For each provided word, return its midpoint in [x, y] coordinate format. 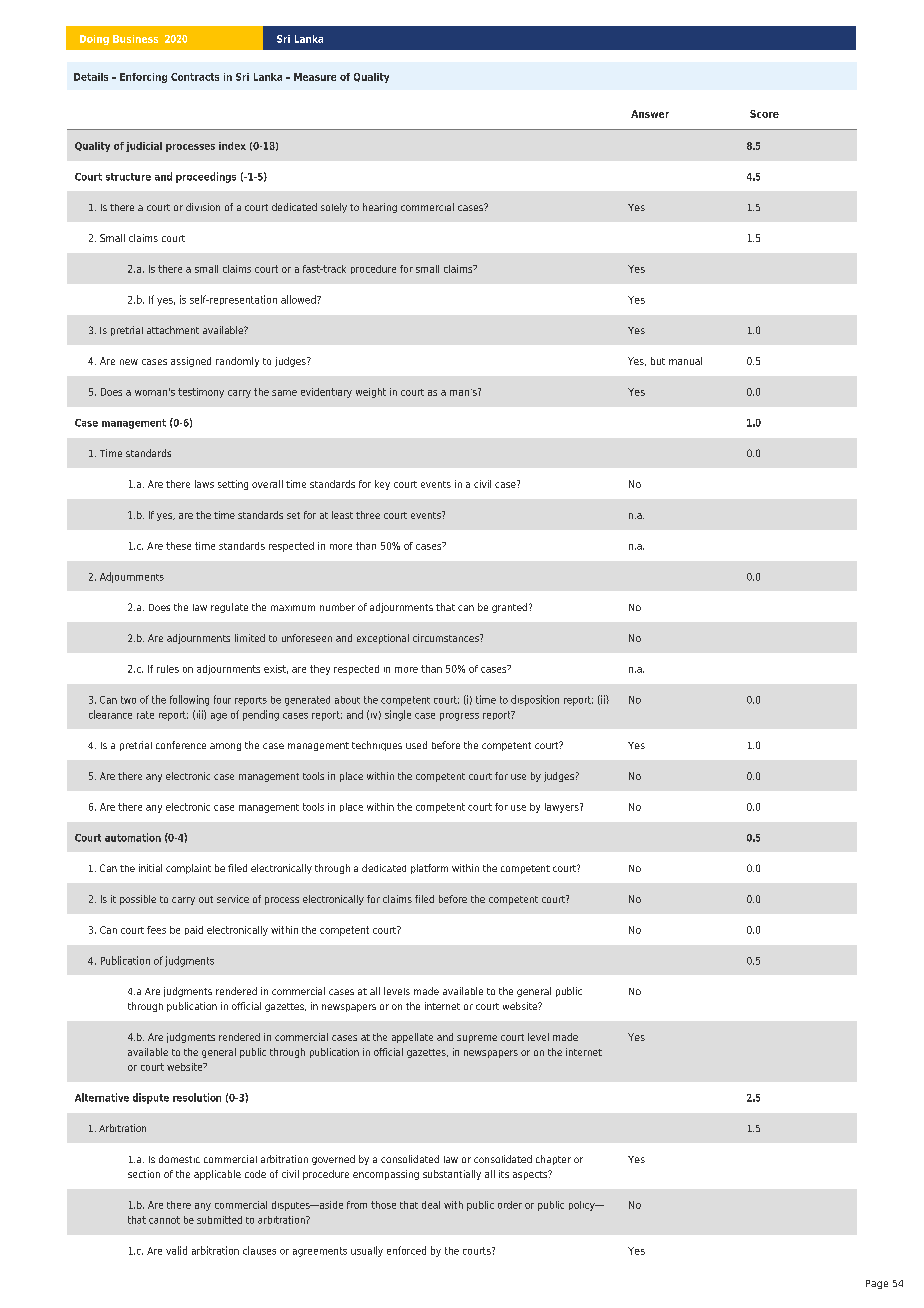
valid [176, 1250]
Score [764, 114]
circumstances [447, 638]
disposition [535, 700]
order [510, 1205]
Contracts [195, 77]
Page [877, 1284]
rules [168, 669]
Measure [315, 77]
